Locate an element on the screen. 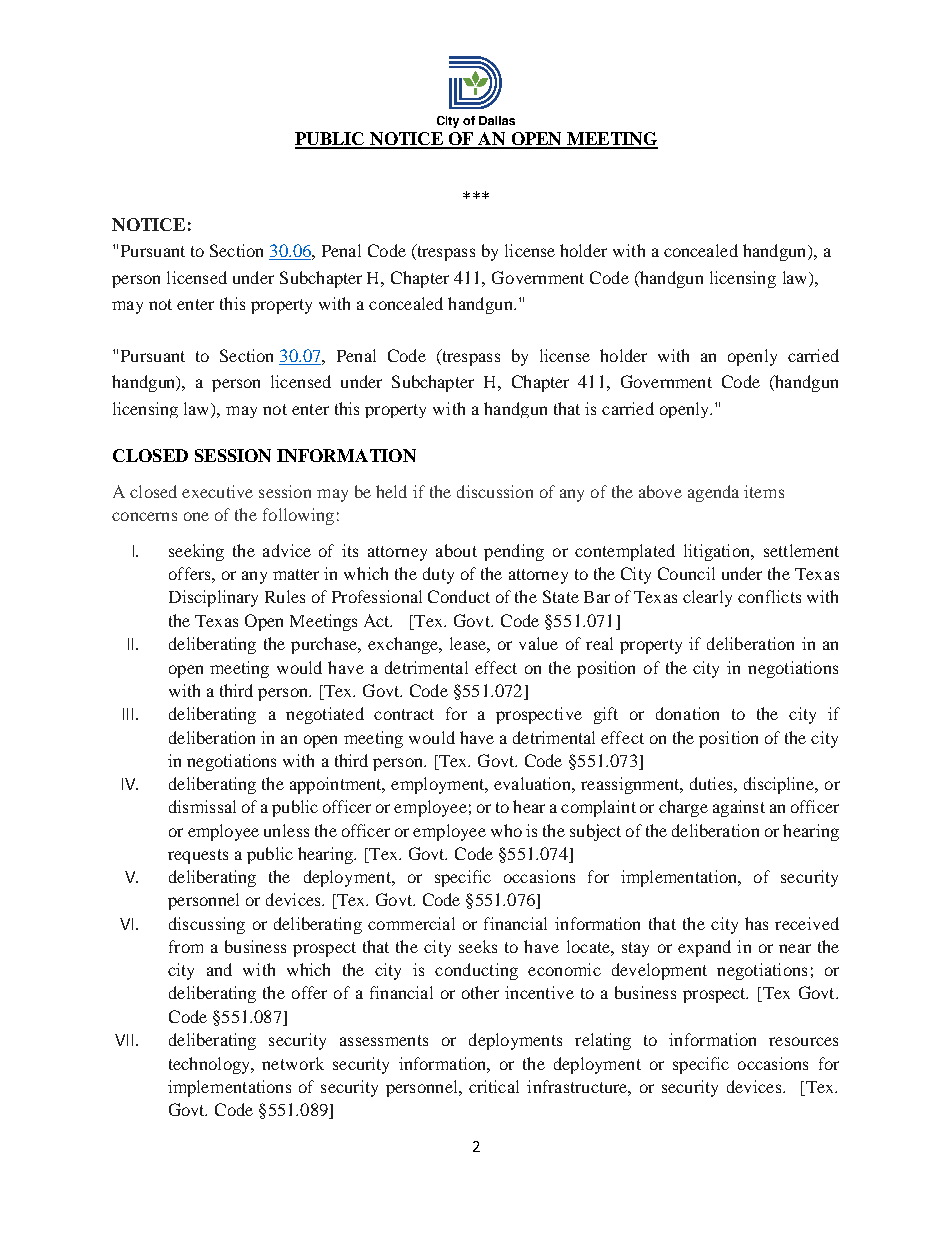 This screenshot has width=952, height=1233. agenda is located at coordinates (713, 493).
